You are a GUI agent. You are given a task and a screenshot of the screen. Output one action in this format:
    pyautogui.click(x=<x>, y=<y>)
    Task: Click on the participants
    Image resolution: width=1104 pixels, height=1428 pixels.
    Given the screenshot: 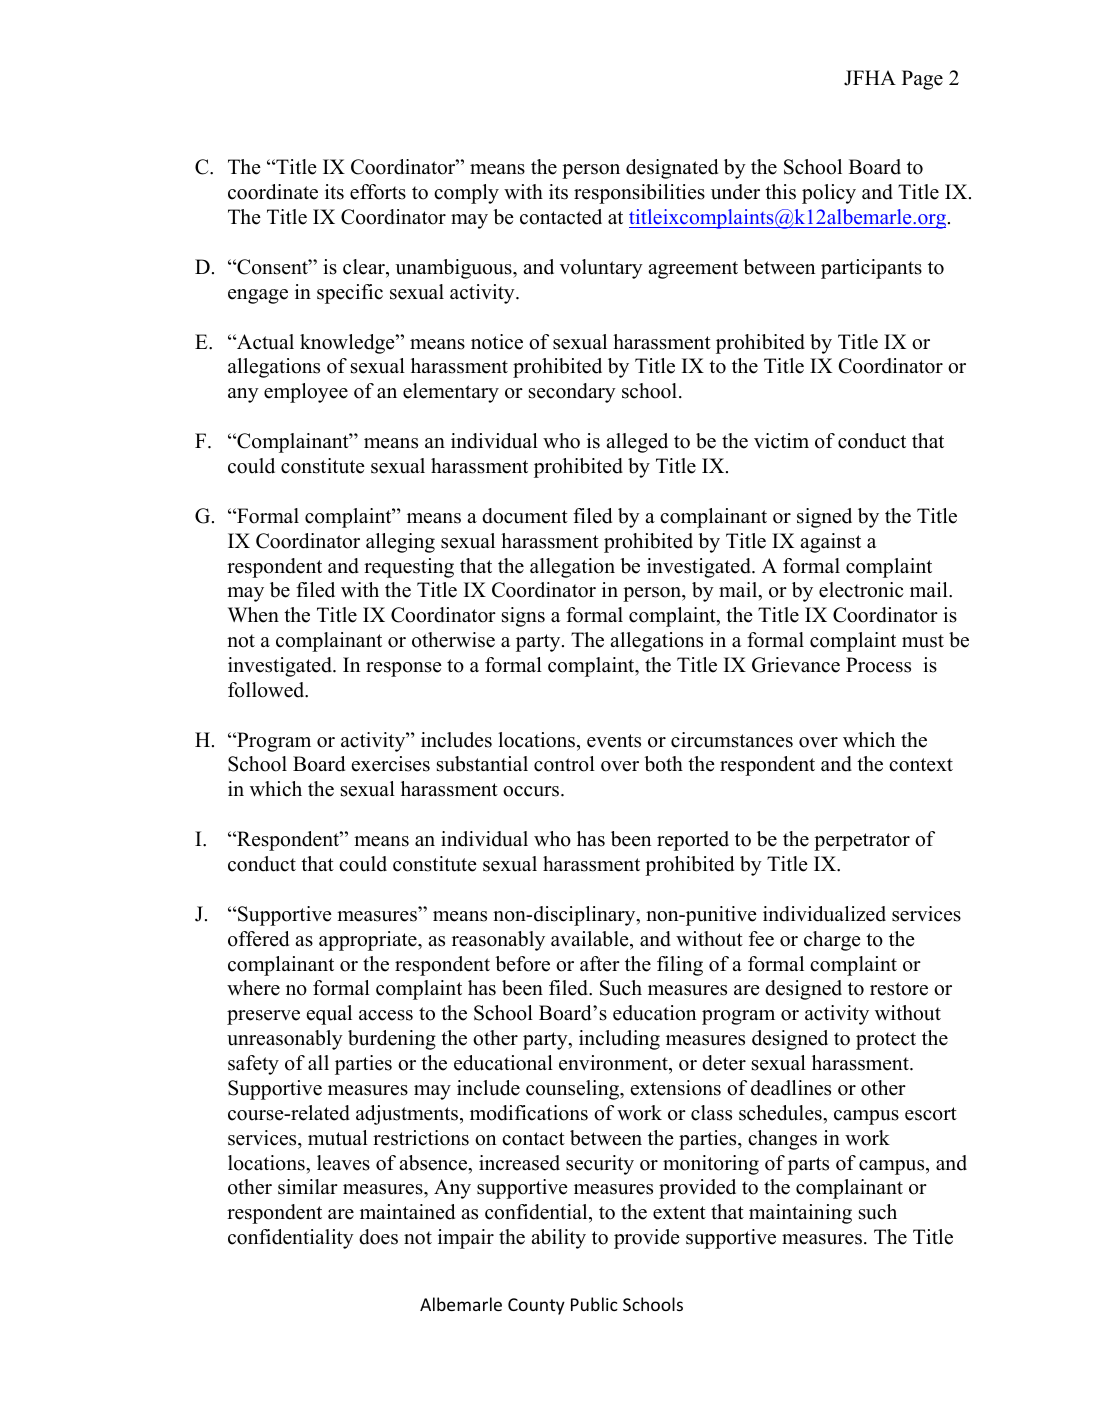 What is the action you would take?
    pyautogui.click(x=871, y=269)
